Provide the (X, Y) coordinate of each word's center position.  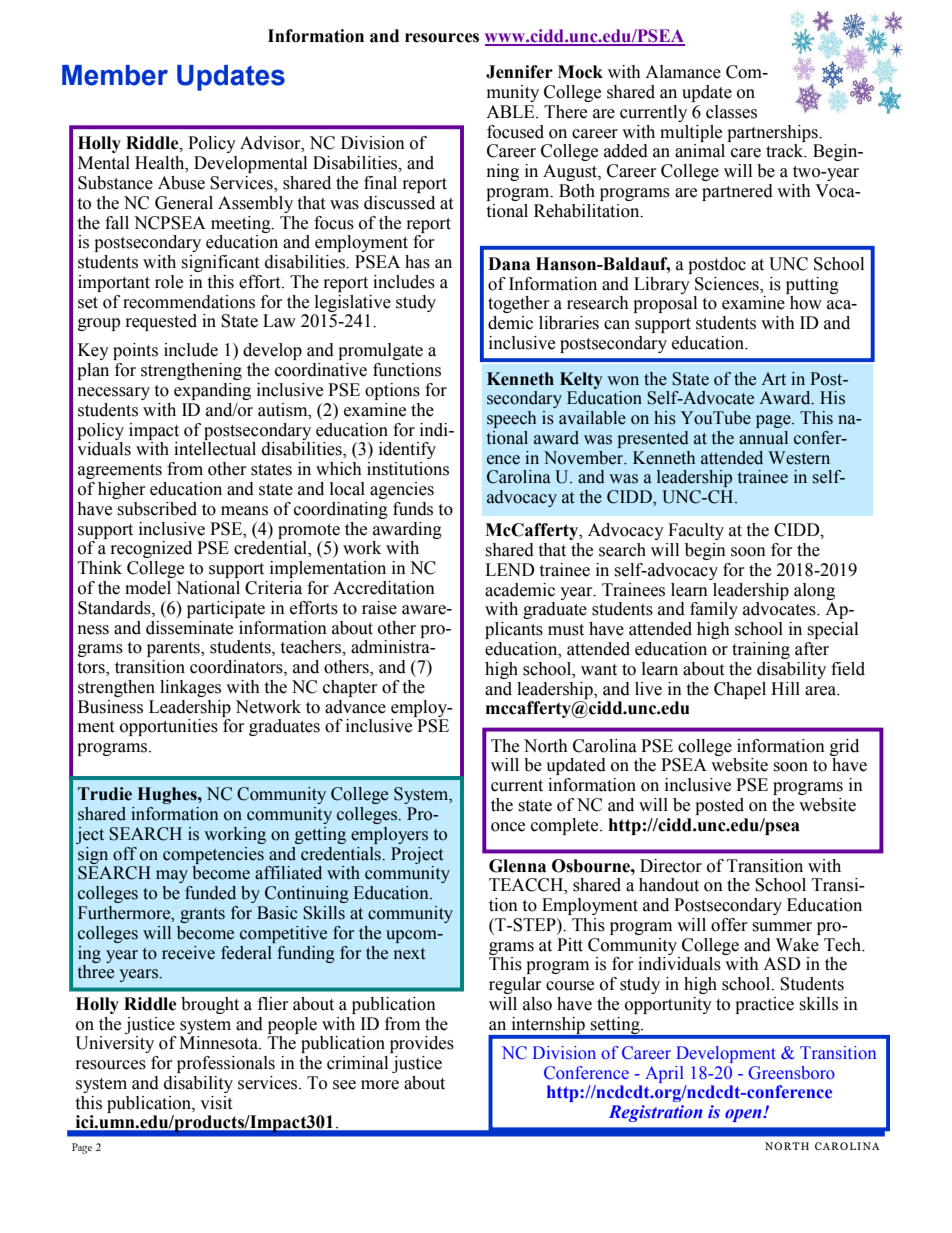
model (148, 588)
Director (671, 866)
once (508, 827)
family (714, 610)
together (519, 304)
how (806, 303)
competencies (213, 855)
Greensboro (791, 1073)
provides (422, 1044)
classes (731, 112)
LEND (510, 569)
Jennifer (519, 72)
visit (216, 1103)
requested (161, 322)
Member (115, 75)
